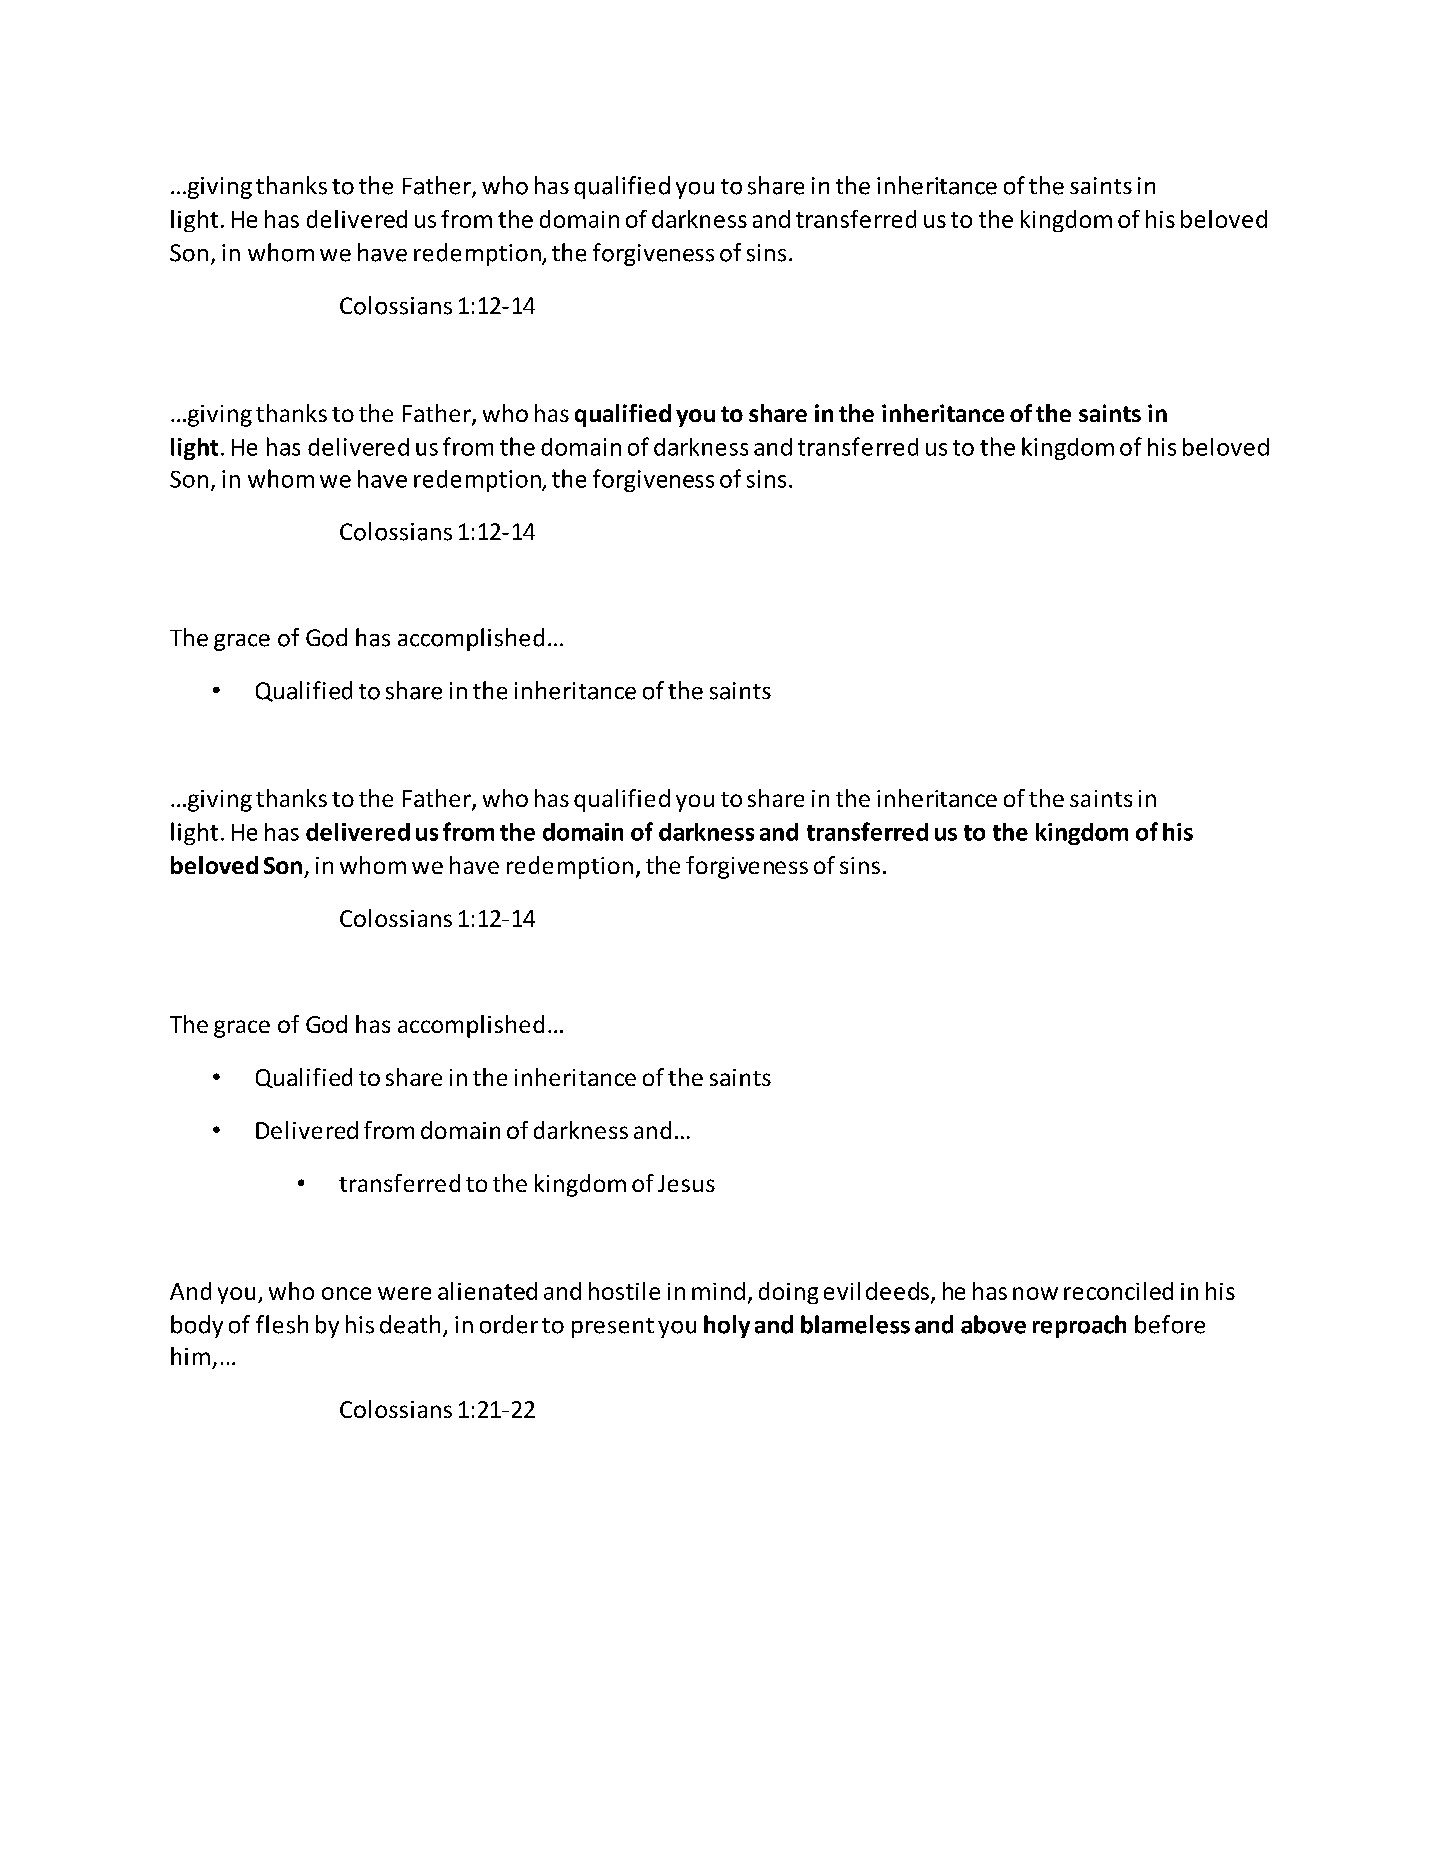 This page has height=1863, width=1439. What do you see at coordinates (487, 1291) in the page?
I see `alienated` at bounding box center [487, 1291].
